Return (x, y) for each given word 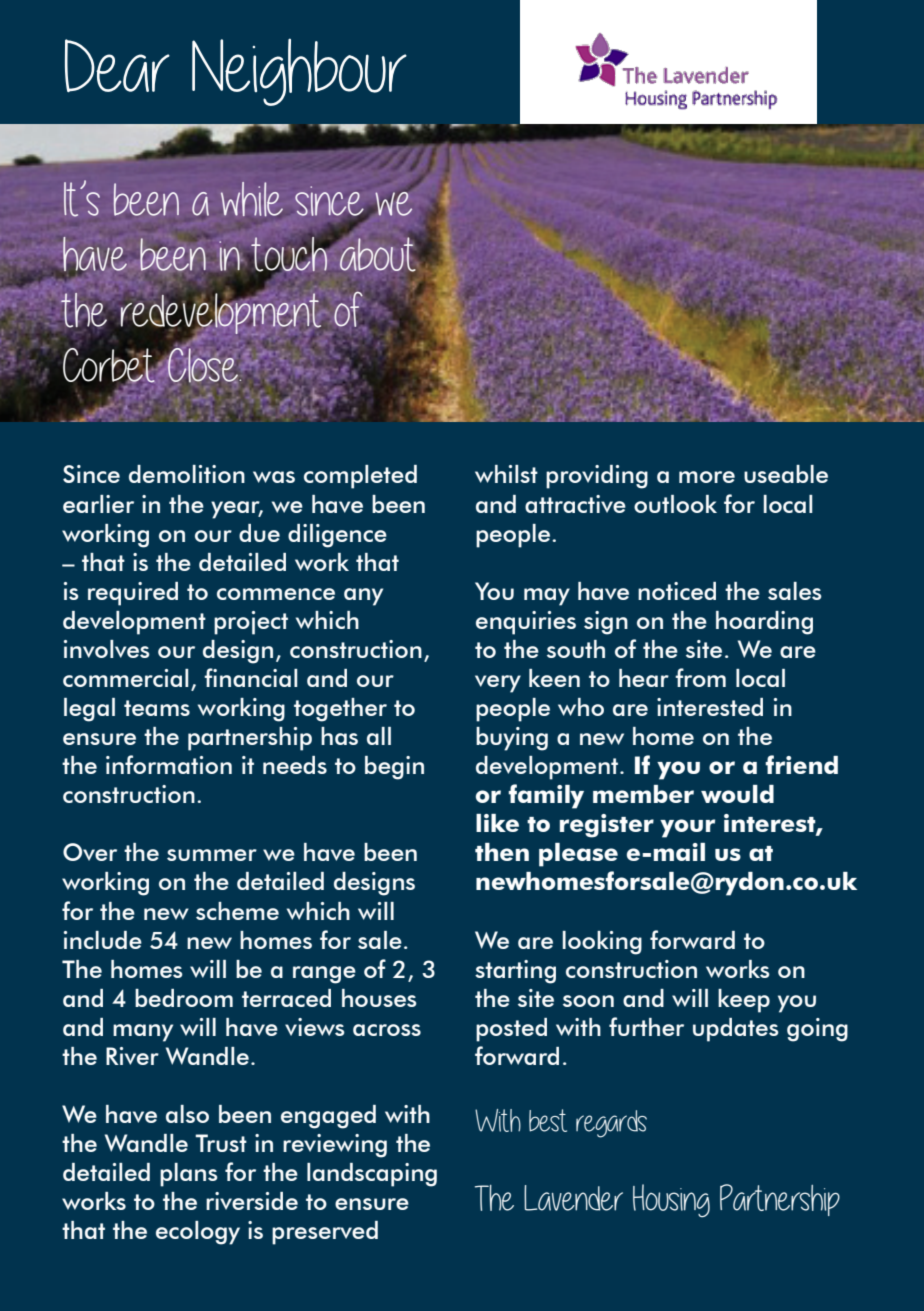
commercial (125, 678)
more (707, 477)
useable (786, 474)
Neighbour (299, 72)
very (498, 684)
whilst (506, 474)
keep (744, 1001)
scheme (237, 911)
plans (189, 1175)
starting (515, 972)
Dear (117, 65)
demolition (187, 474)
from (700, 677)
